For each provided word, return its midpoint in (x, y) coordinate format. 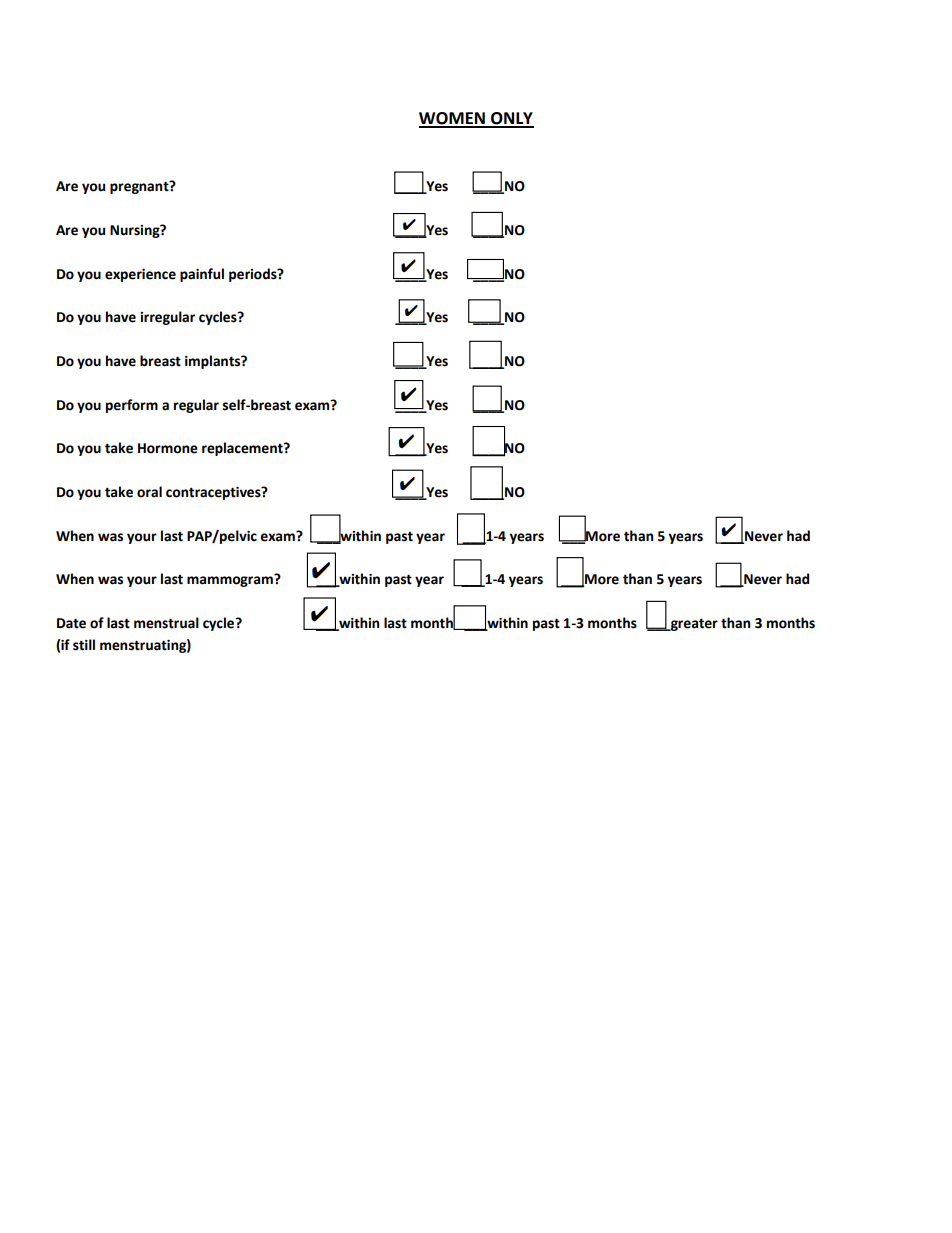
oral (149, 492)
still (84, 645)
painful (202, 275)
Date (71, 623)
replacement (243, 449)
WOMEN (453, 119)
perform (132, 406)
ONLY (511, 119)
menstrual (166, 623)
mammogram (231, 581)
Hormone (168, 448)
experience (140, 275)
